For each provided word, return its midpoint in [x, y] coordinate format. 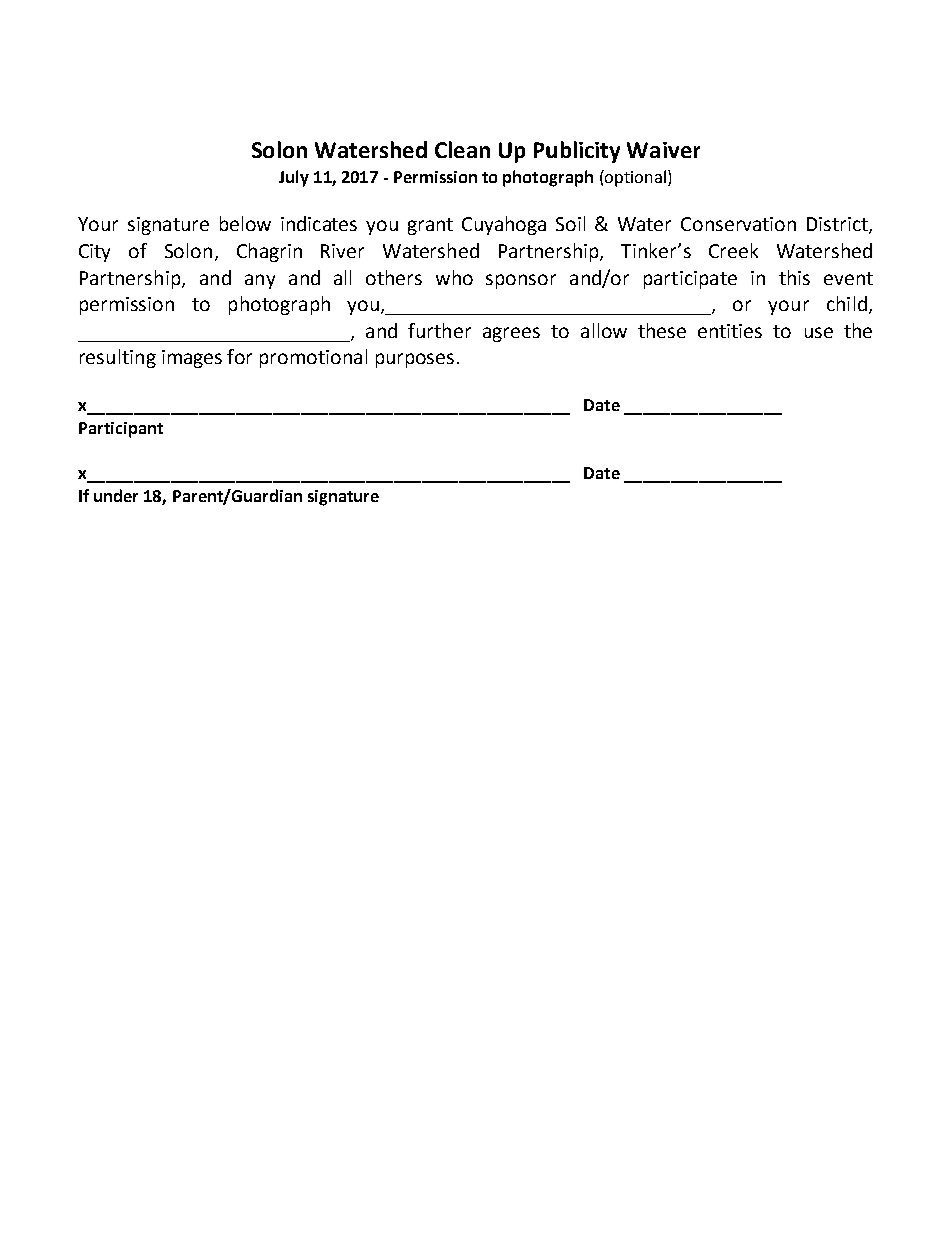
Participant [121, 430]
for [239, 356]
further [439, 330]
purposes [415, 360]
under [116, 495]
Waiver [663, 150]
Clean [462, 149]
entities [730, 331]
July [294, 178]
